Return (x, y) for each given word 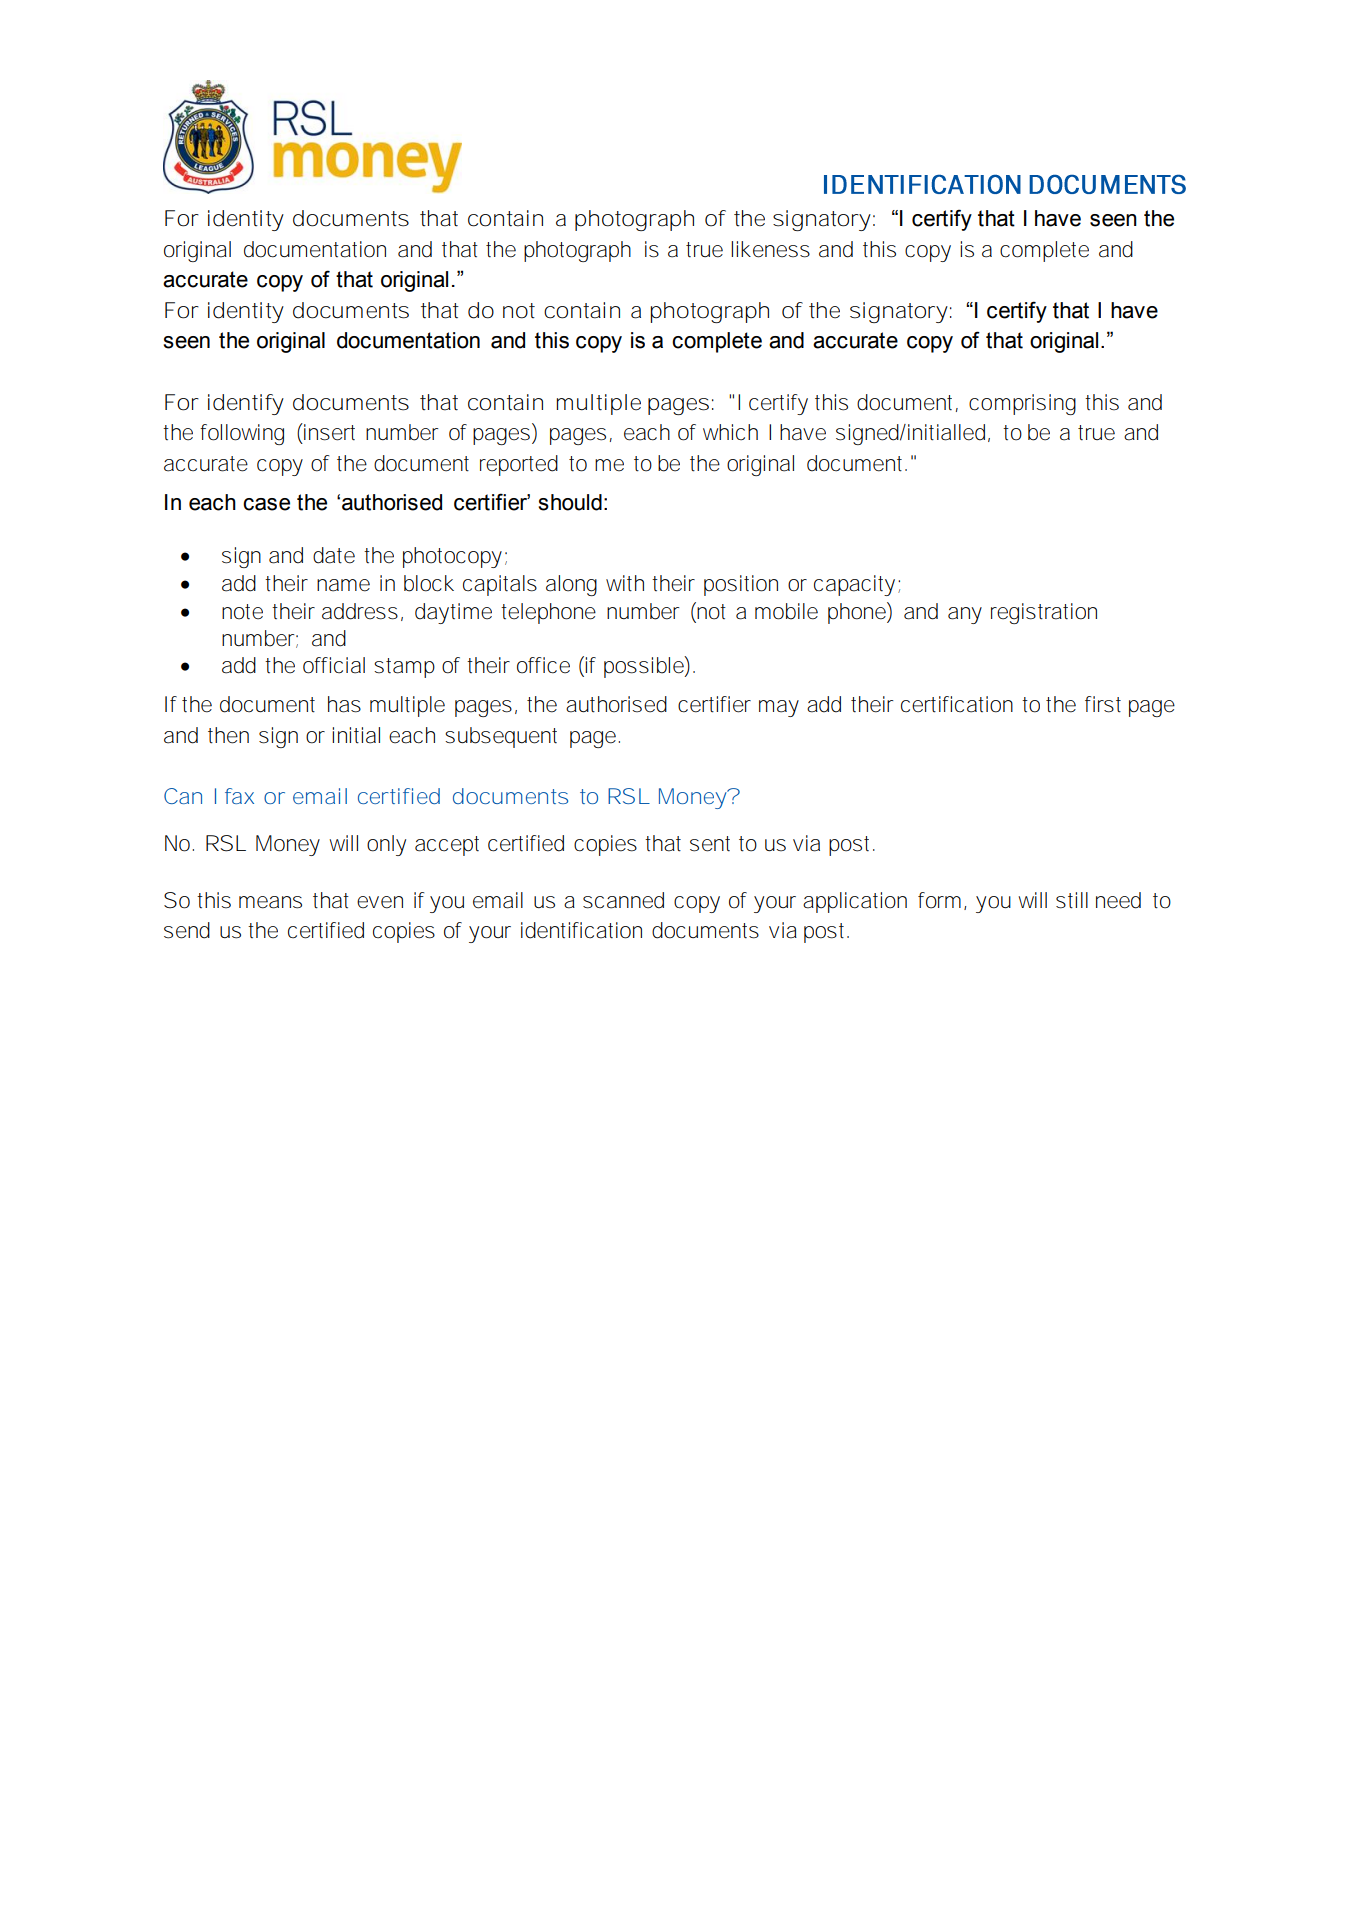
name (343, 585)
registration (1044, 613)
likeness (770, 249)
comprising (1022, 404)
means (270, 902)
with (625, 583)
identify (246, 404)
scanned (623, 900)
